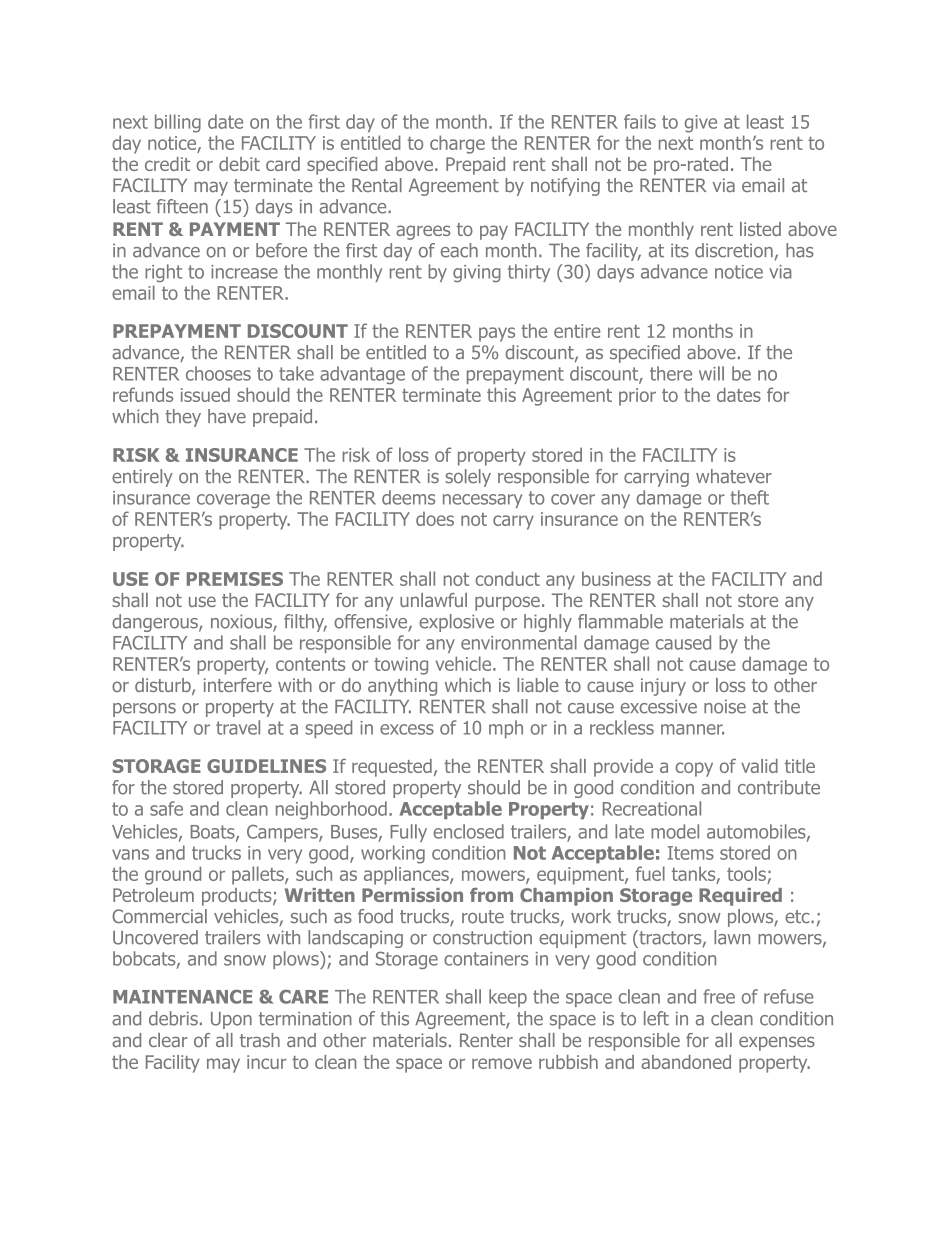  I want to click on mph, so click(506, 729).
